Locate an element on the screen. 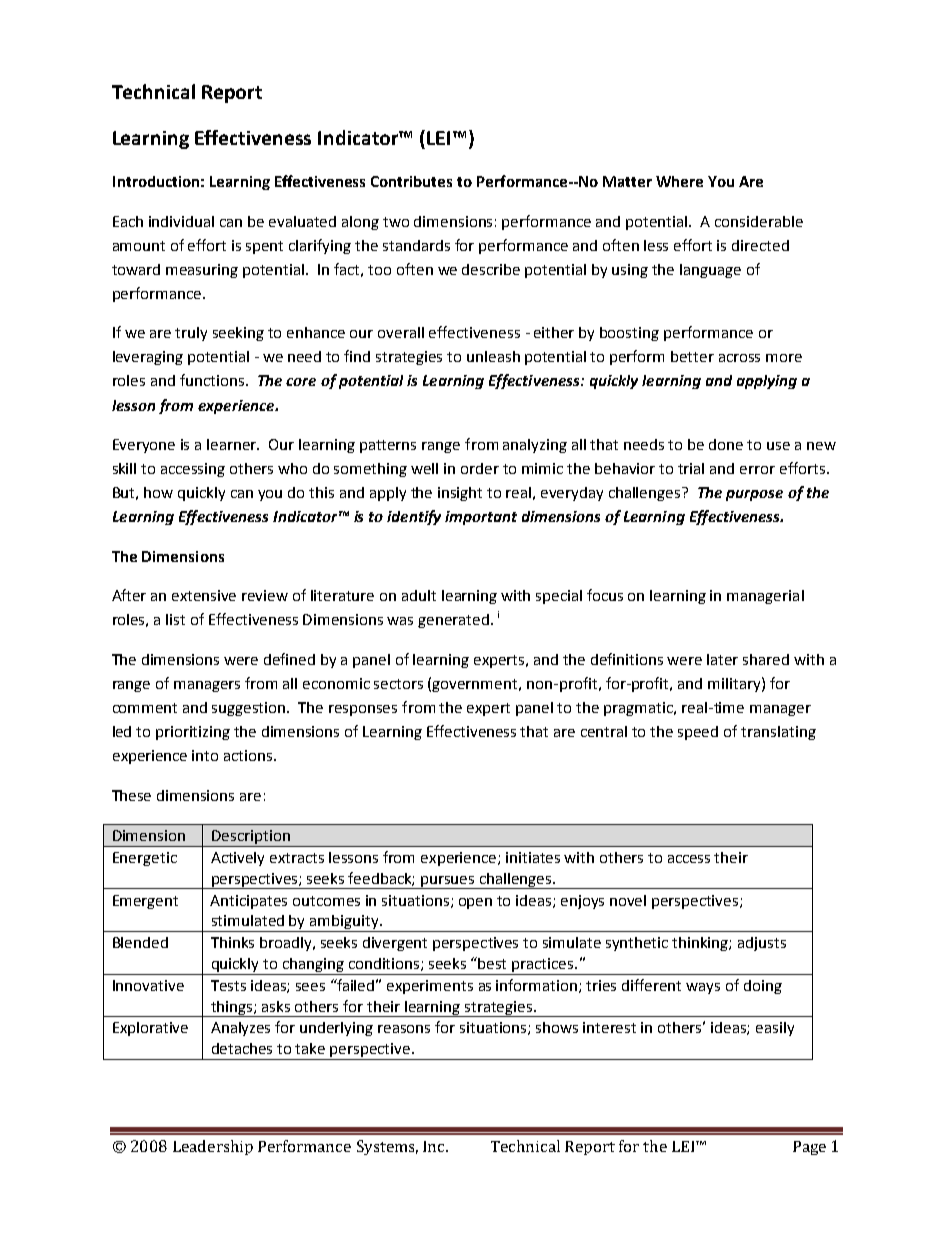 Image resolution: width=952 pixels, height=1233 pixels. Anticipates is located at coordinates (248, 902).
